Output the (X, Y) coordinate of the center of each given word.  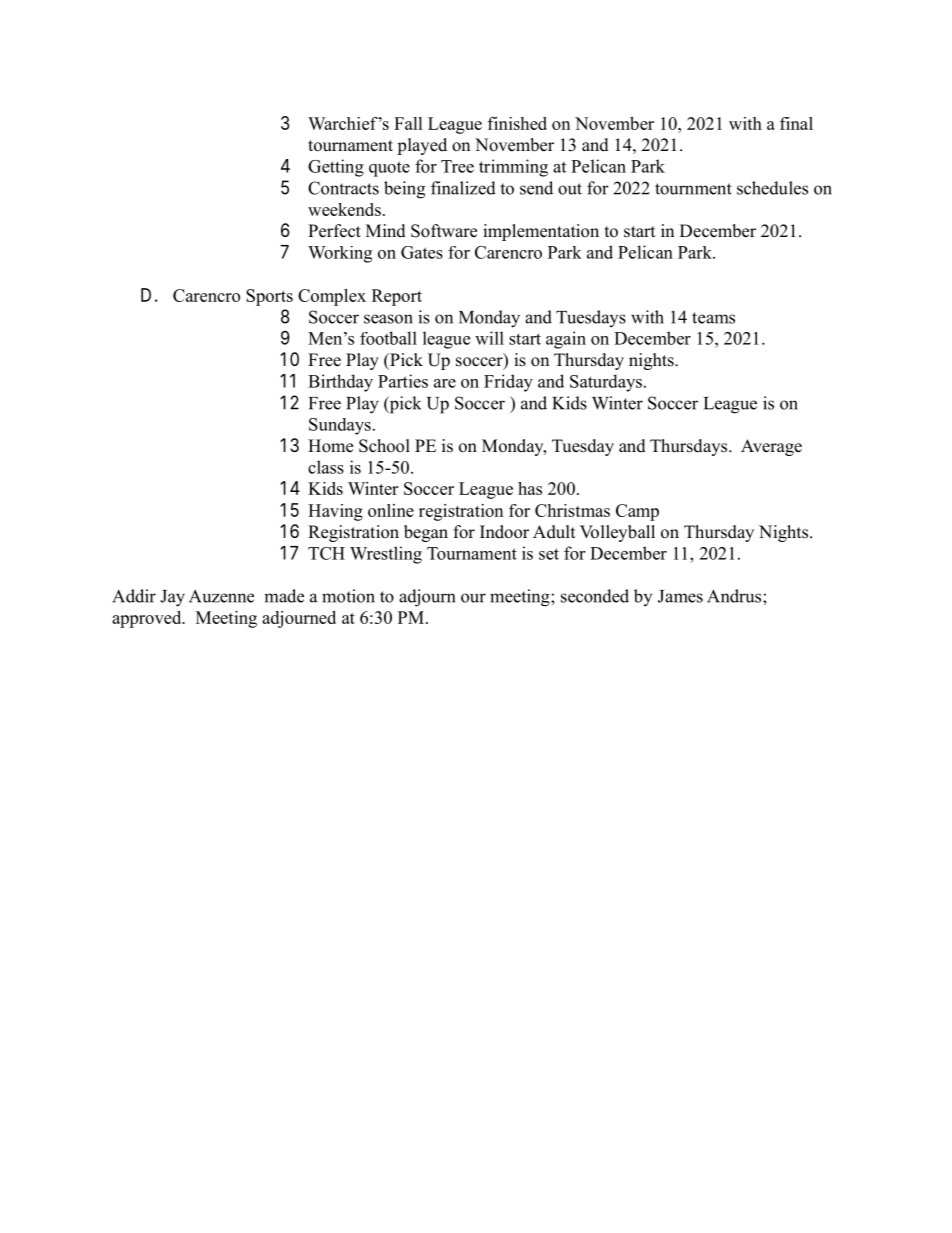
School (384, 446)
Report (397, 297)
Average (771, 447)
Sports (269, 297)
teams (713, 318)
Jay (172, 598)
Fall (408, 123)
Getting (336, 168)
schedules (772, 188)
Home (330, 446)
